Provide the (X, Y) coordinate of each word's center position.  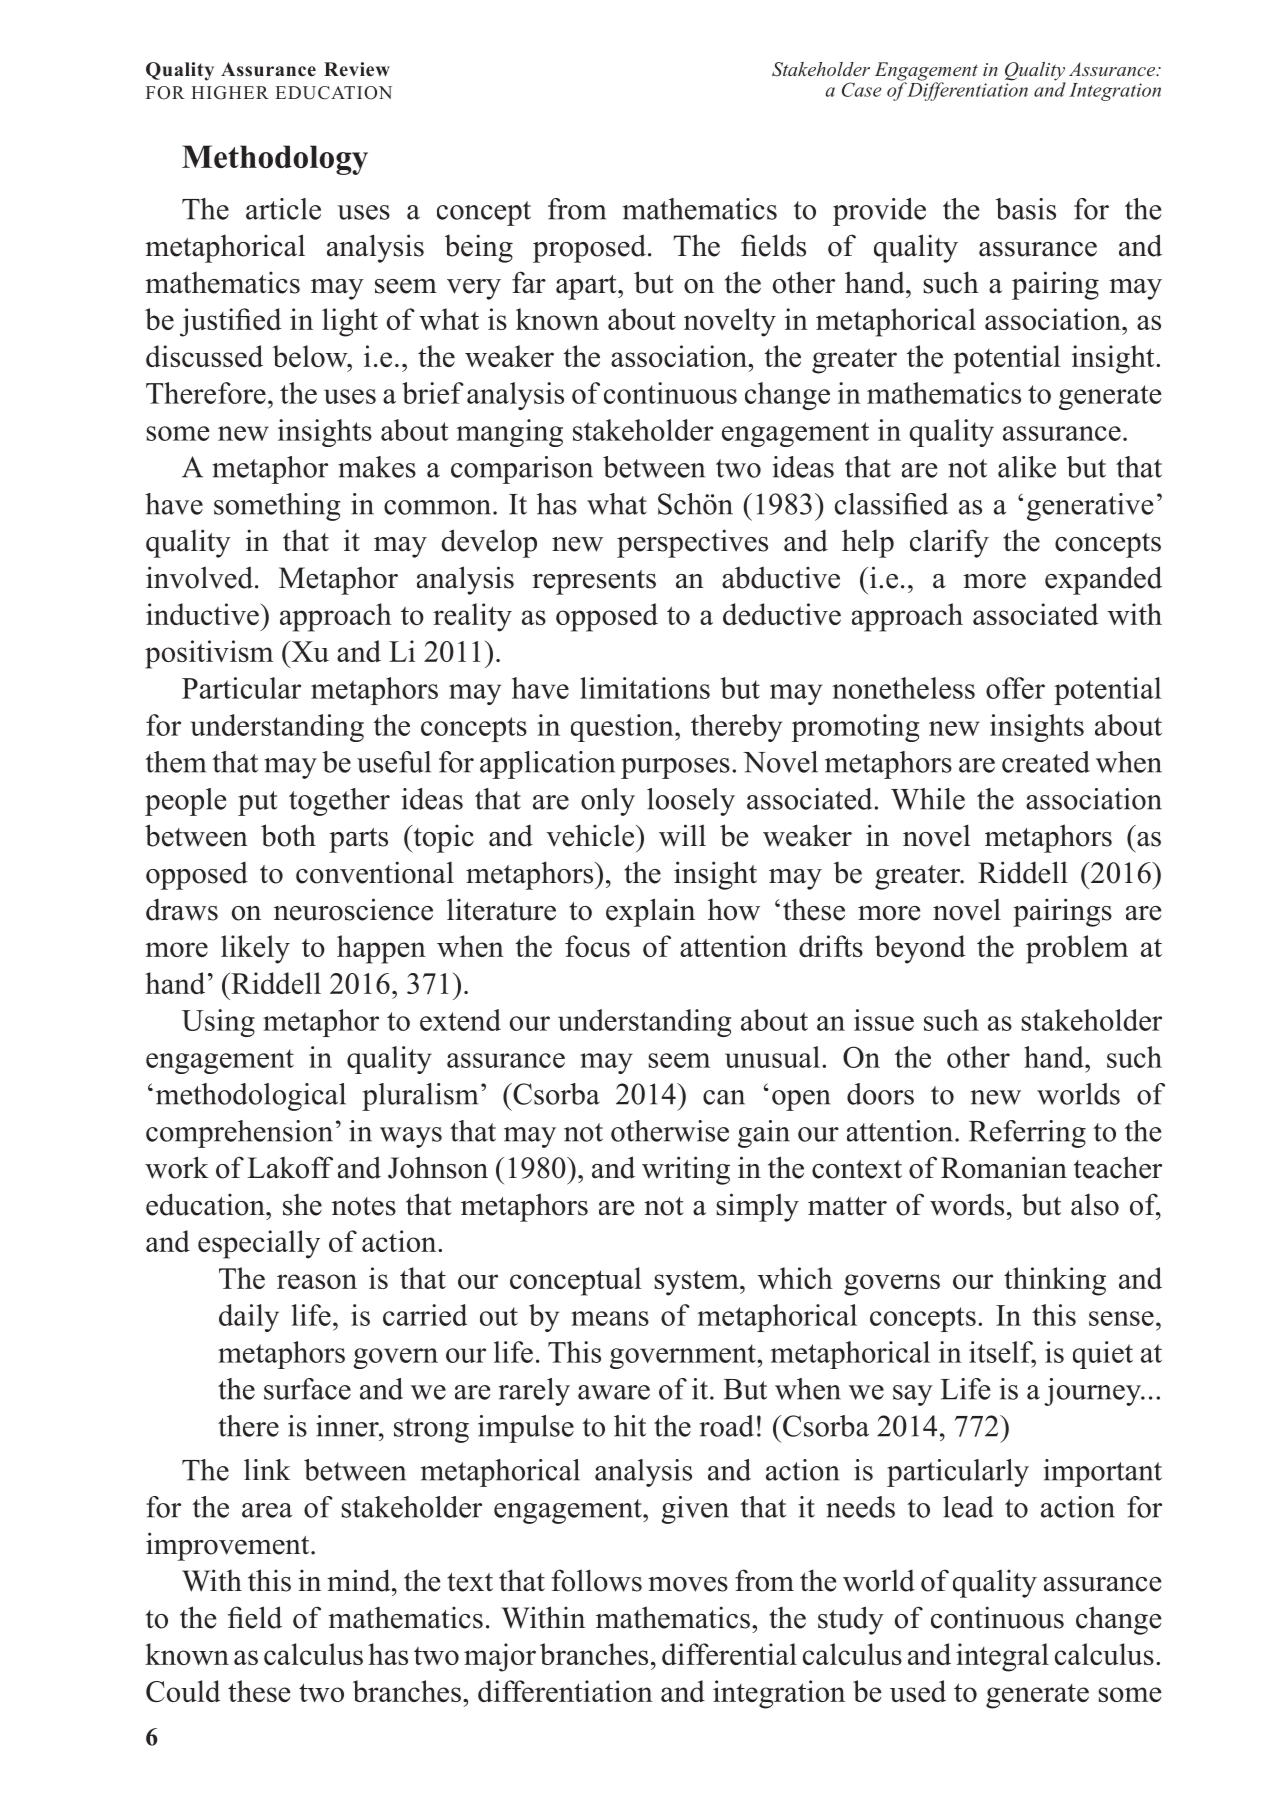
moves (688, 1584)
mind (360, 1580)
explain (650, 912)
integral (1002, 1657)
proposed (589, 248)
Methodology (275, 160)
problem (1077, 949)
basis (1026, 209)
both (288, 835)
